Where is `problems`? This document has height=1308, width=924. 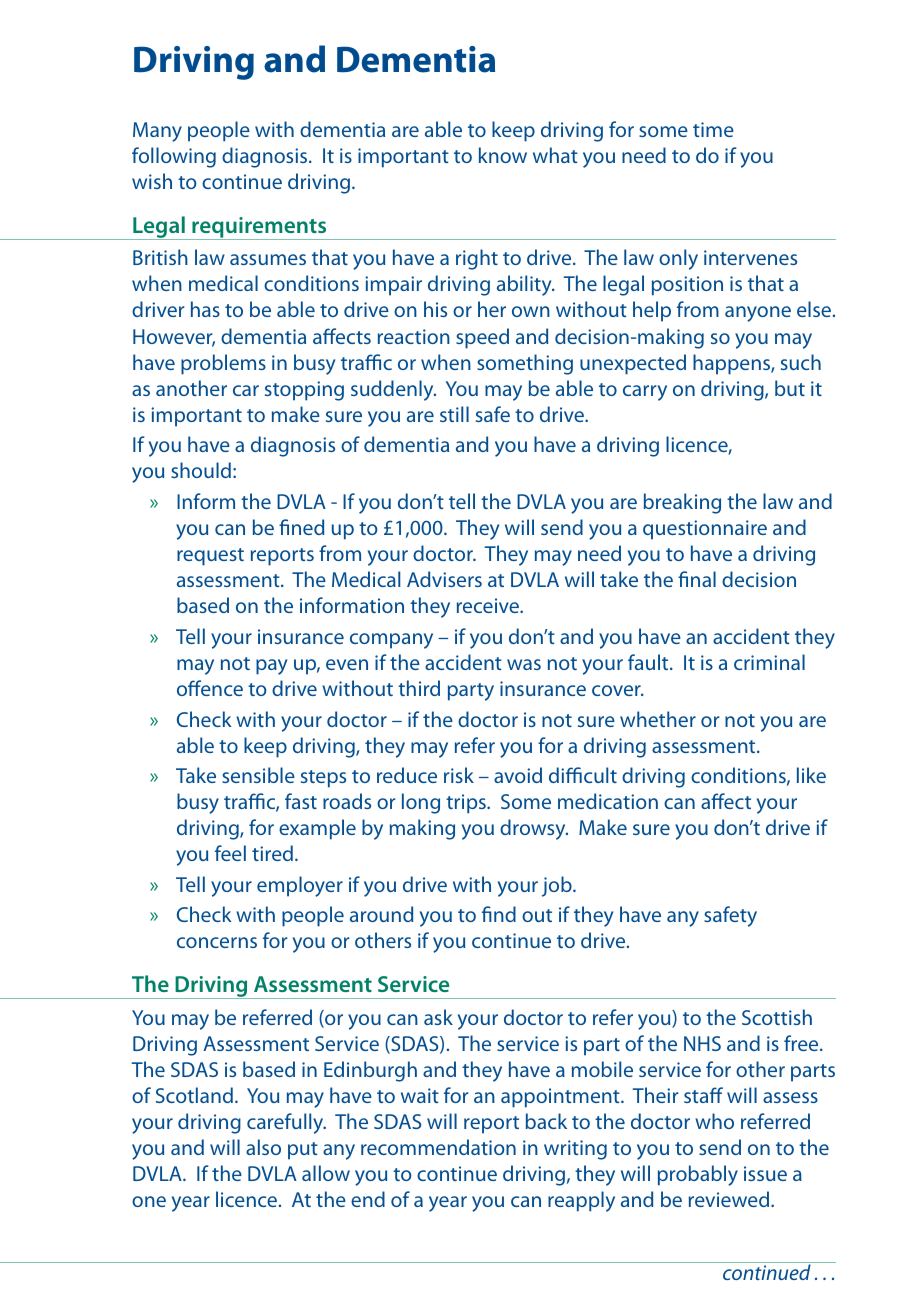
problems is located at coordinates (223, 364).
